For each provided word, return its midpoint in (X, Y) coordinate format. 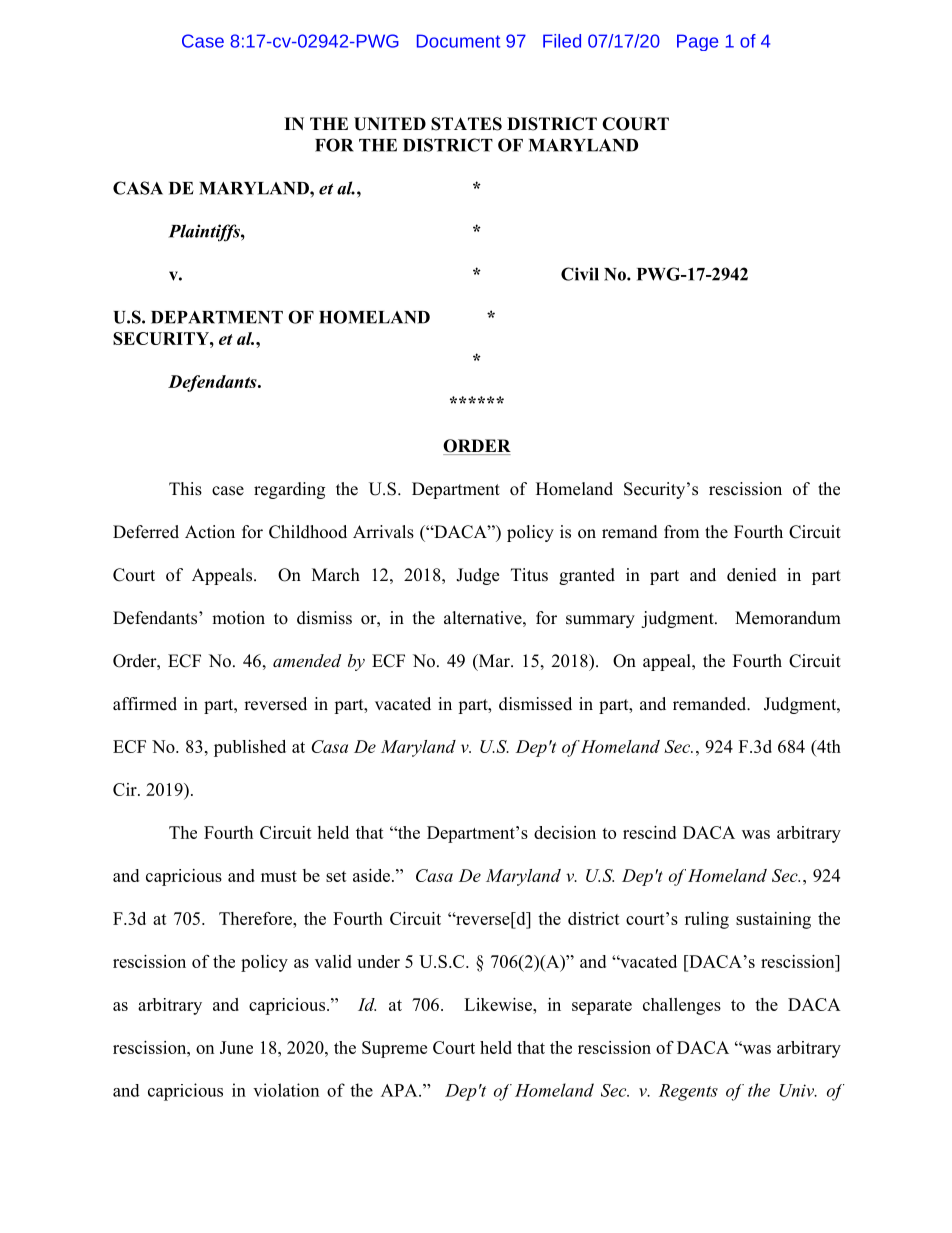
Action (210, 532)
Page (697, 42)
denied (752, 575)
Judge (477, 576)
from (681, 532)
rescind (649, 832)
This (185, 489)
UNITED (390, 124)
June (236, 1047)
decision (565, 832)
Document (458, 41)
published (250, 748)
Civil (580, 274)
